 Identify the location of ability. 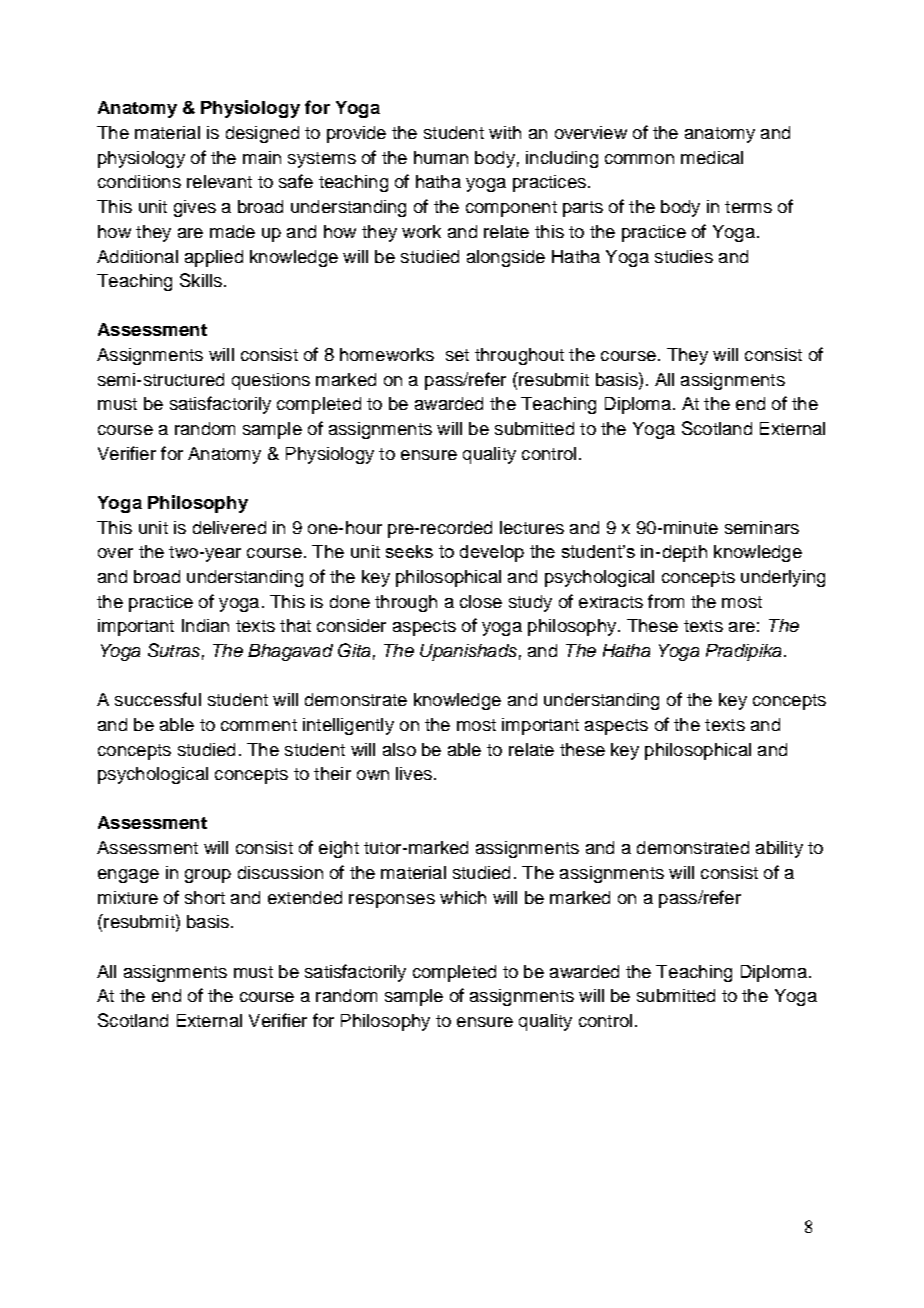
(779, 849).
